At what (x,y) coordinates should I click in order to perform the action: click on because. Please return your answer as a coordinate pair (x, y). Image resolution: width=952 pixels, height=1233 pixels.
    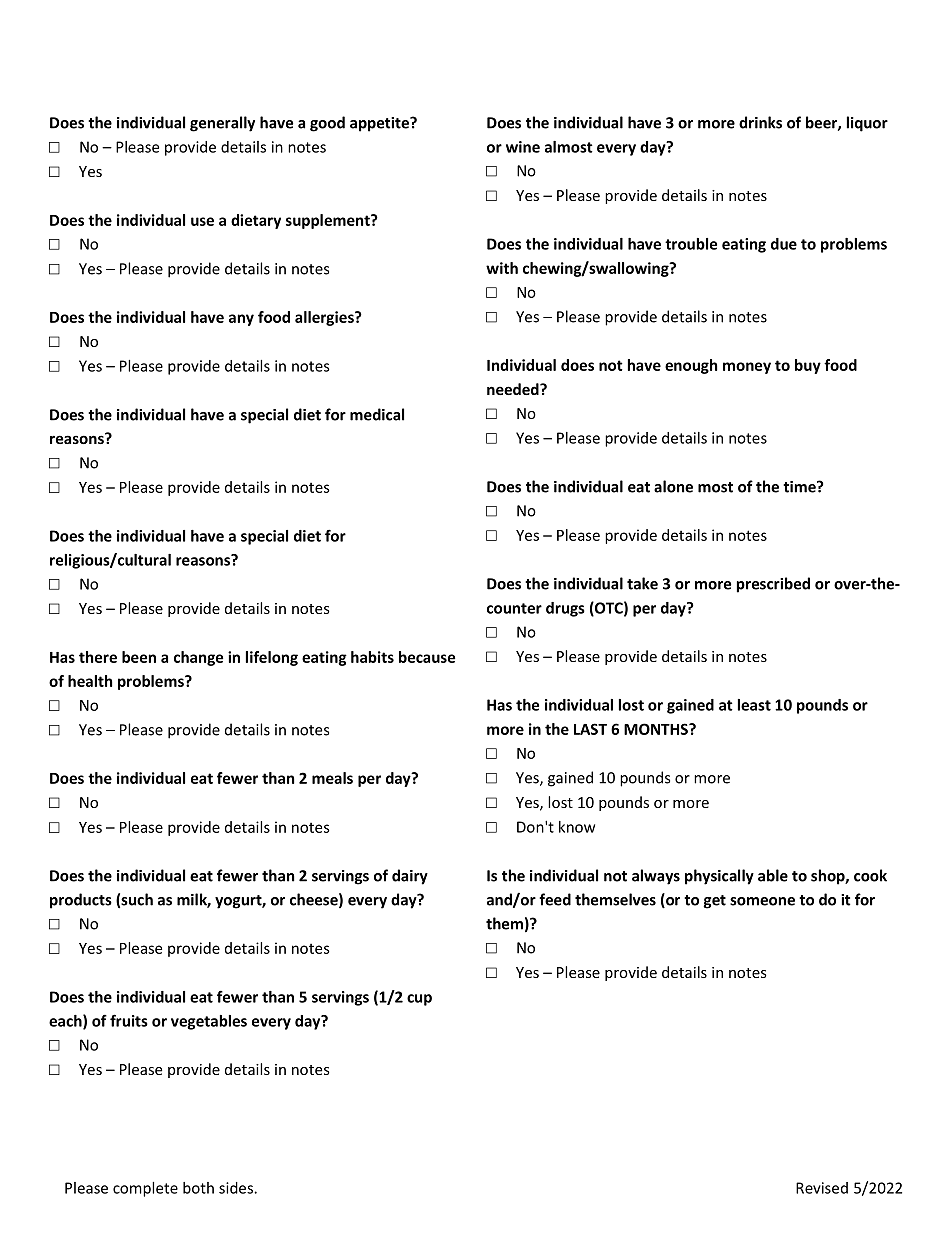
    Looking at the image, I should click on (427, 657).
